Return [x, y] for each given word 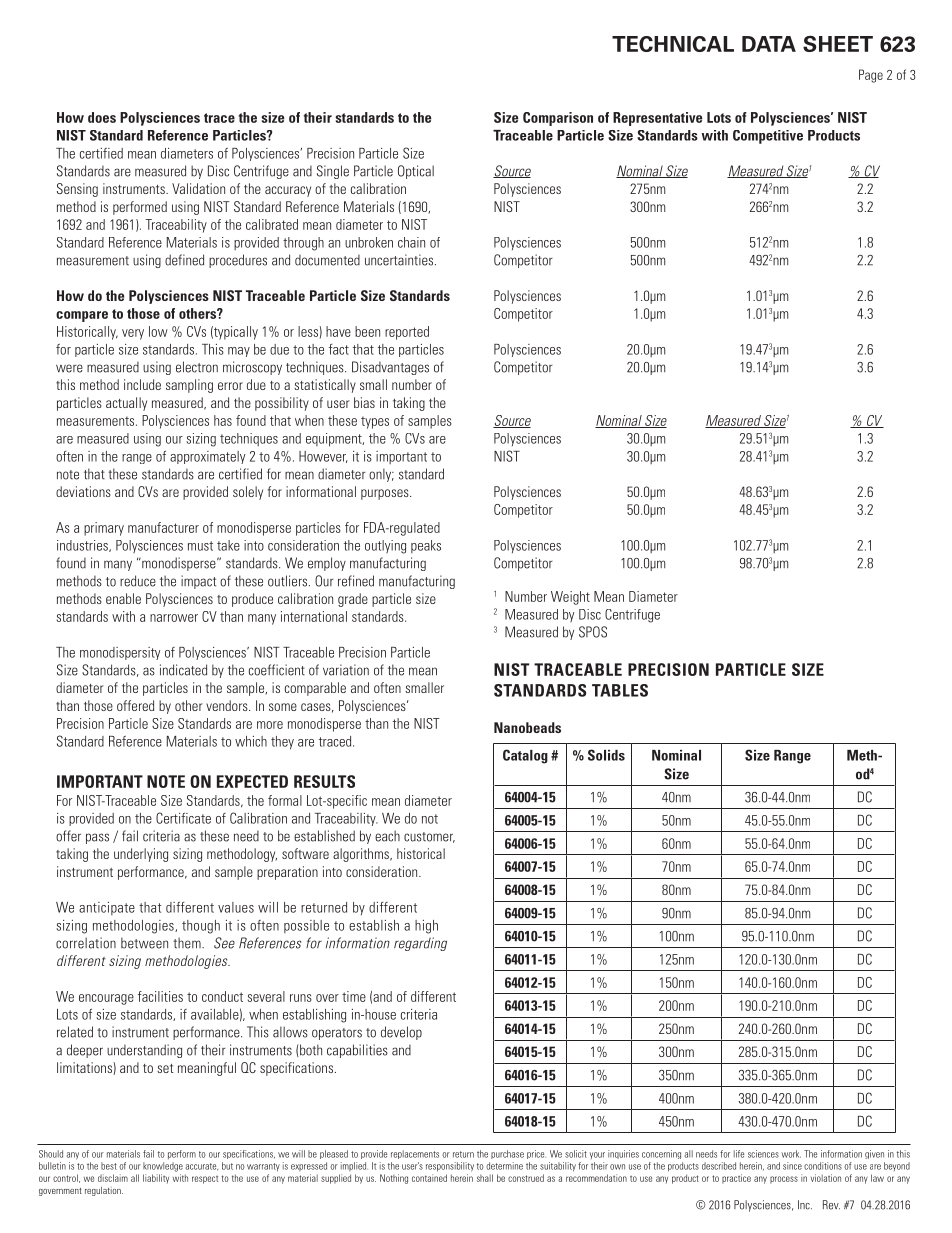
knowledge [163, 1167]
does [102, 117]
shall [485, 1178]
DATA [769, 44]
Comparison [558, 119]
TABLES [620, 690]
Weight [570, 598]
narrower [174, 618]
